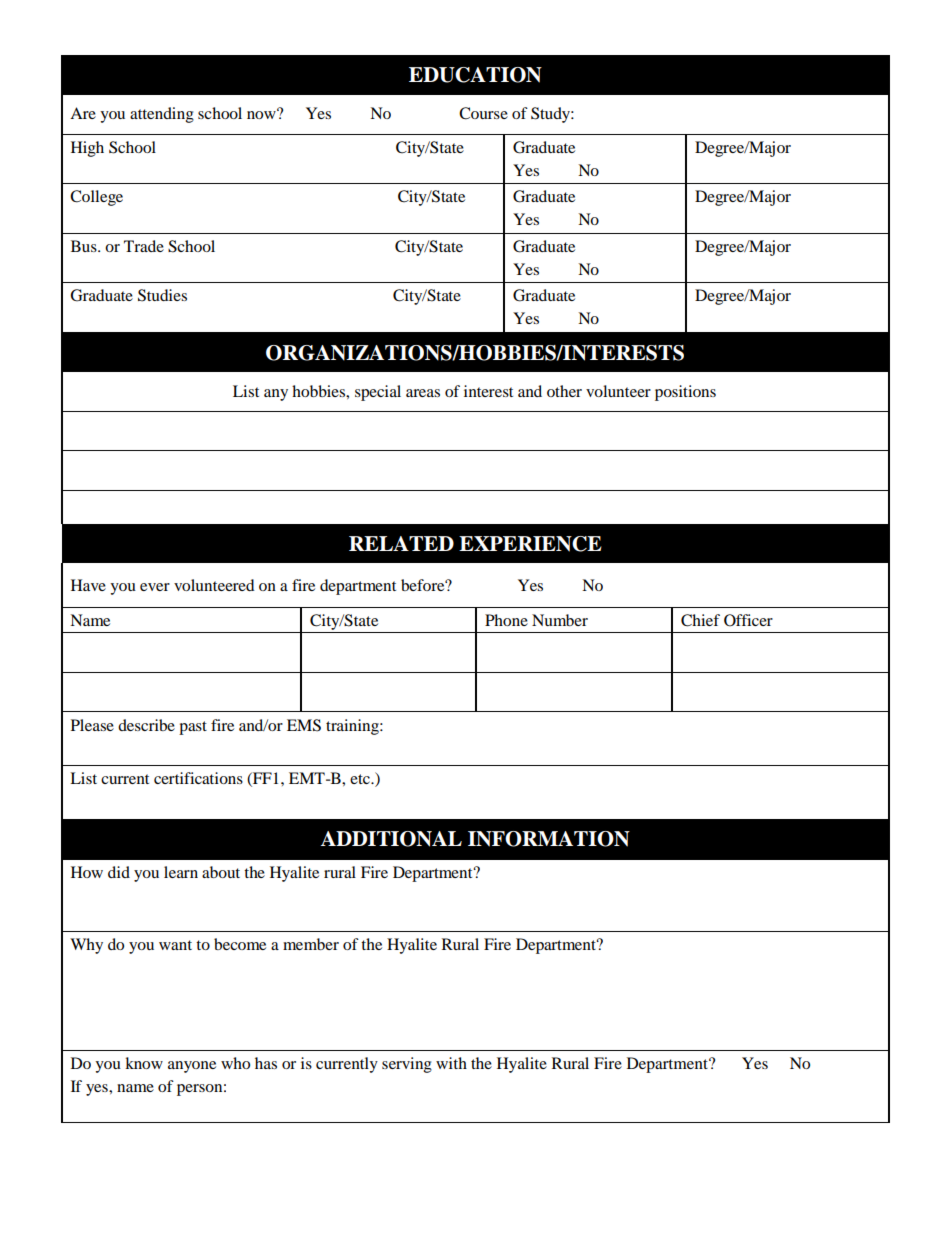 This page has height=1233, width=952. Describe the element at coordinates (700, 620) in the page. I see `Chief` at that location.
